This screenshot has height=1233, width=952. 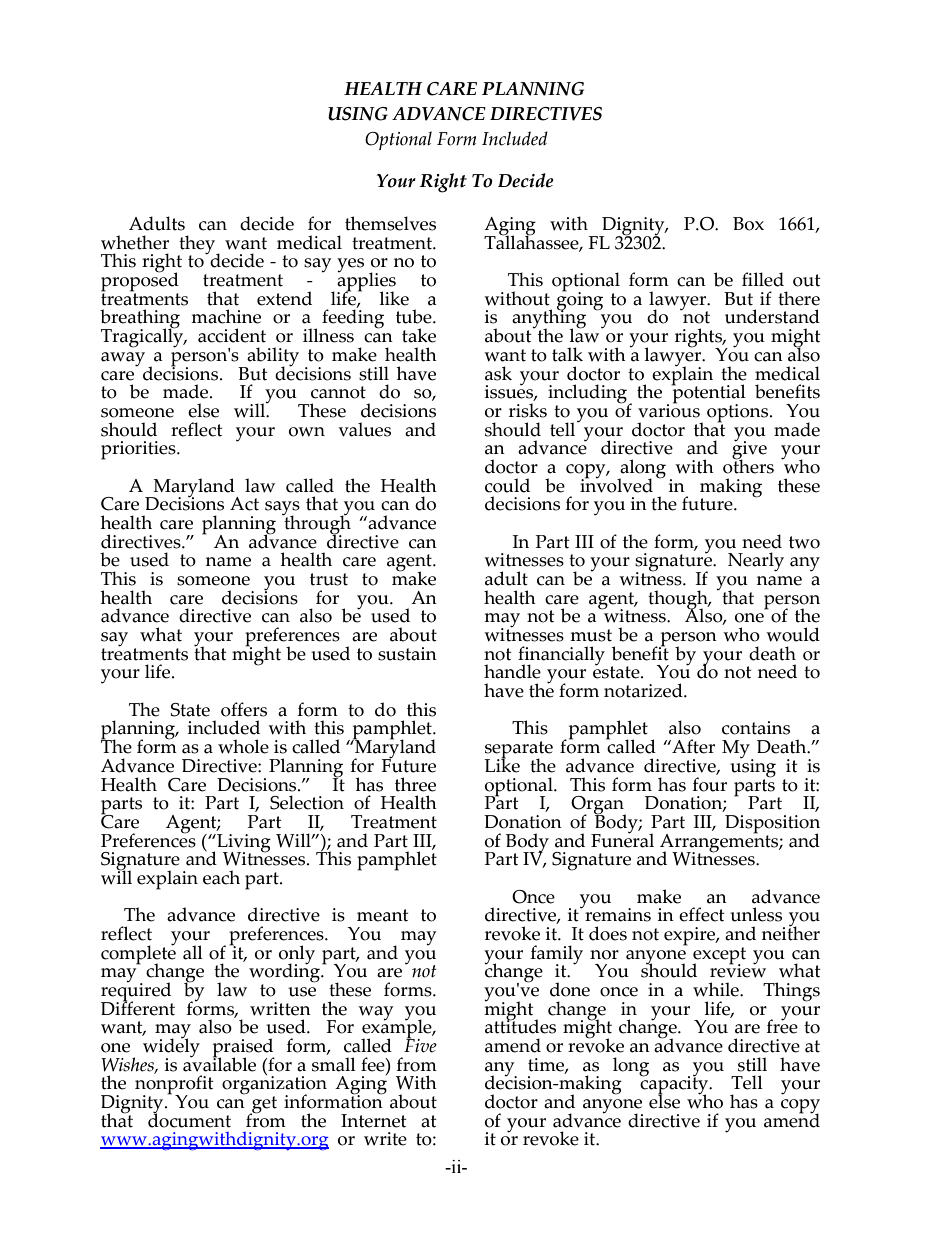 What do you see at coordinates (385, 1139) in the screenshot?
I see `write` at bounding box center [385, 1139].
